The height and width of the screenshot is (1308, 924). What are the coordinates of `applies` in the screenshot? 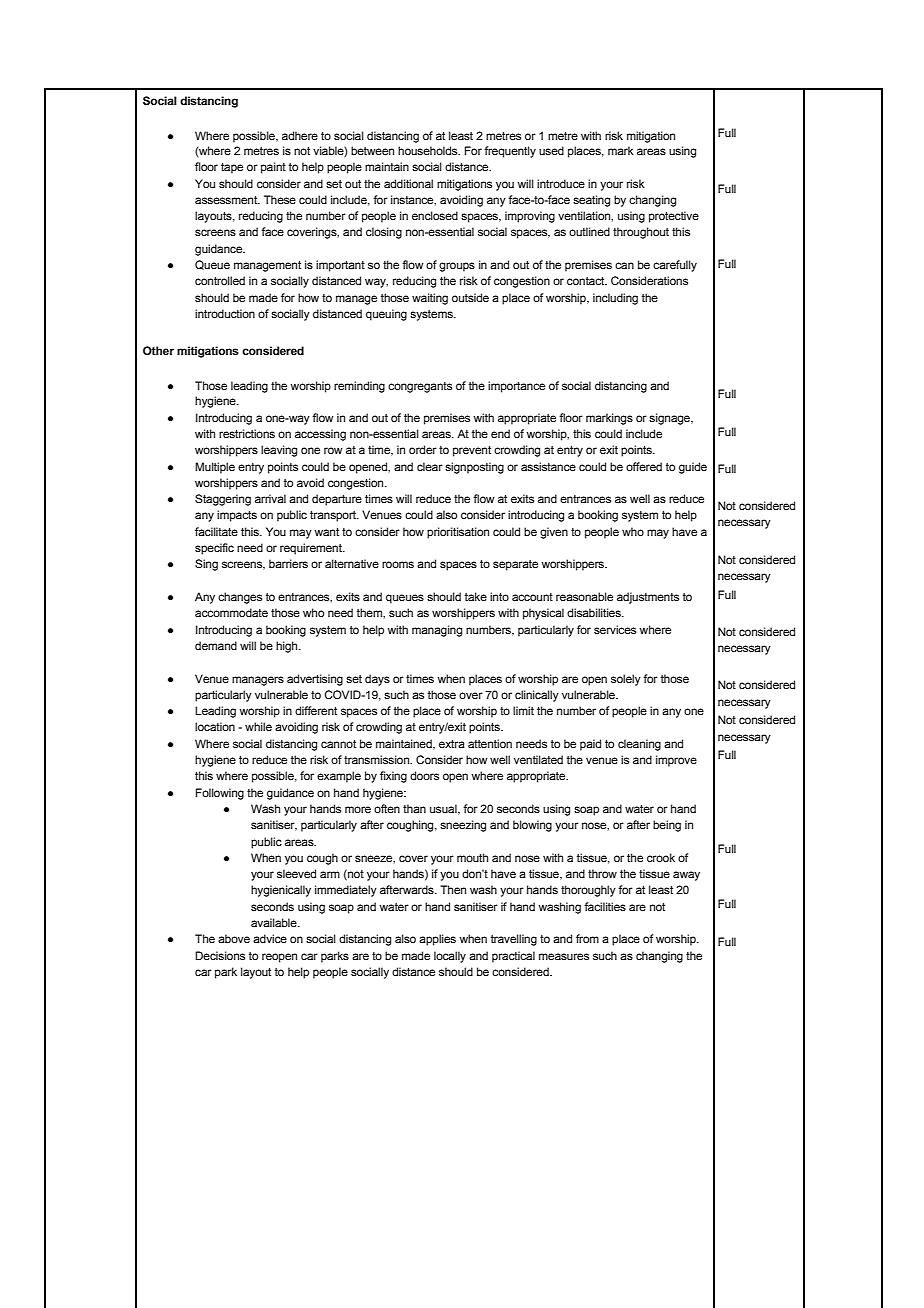 It's located at (437, 940).
